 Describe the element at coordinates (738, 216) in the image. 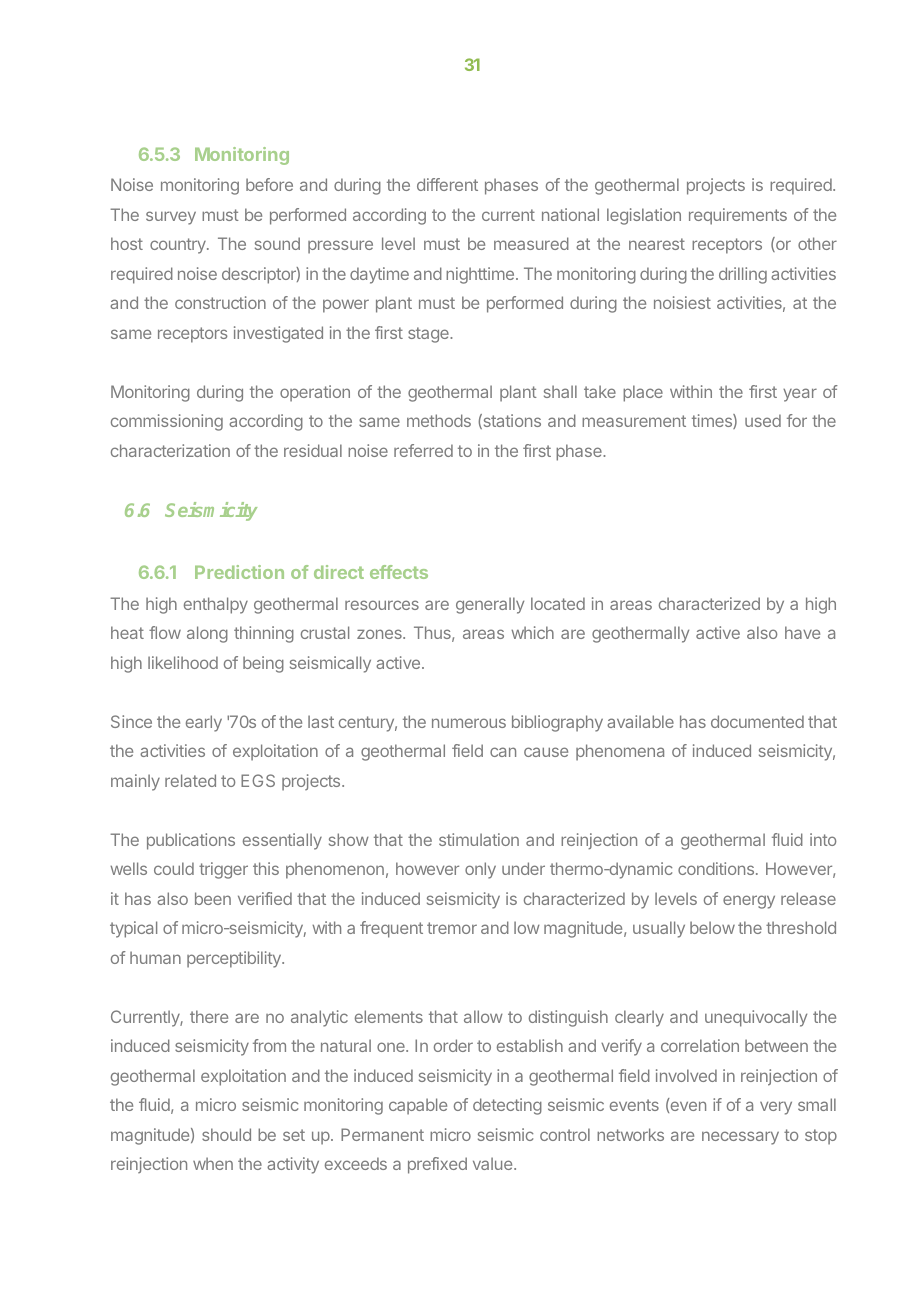

I see `requirements` at that location.
